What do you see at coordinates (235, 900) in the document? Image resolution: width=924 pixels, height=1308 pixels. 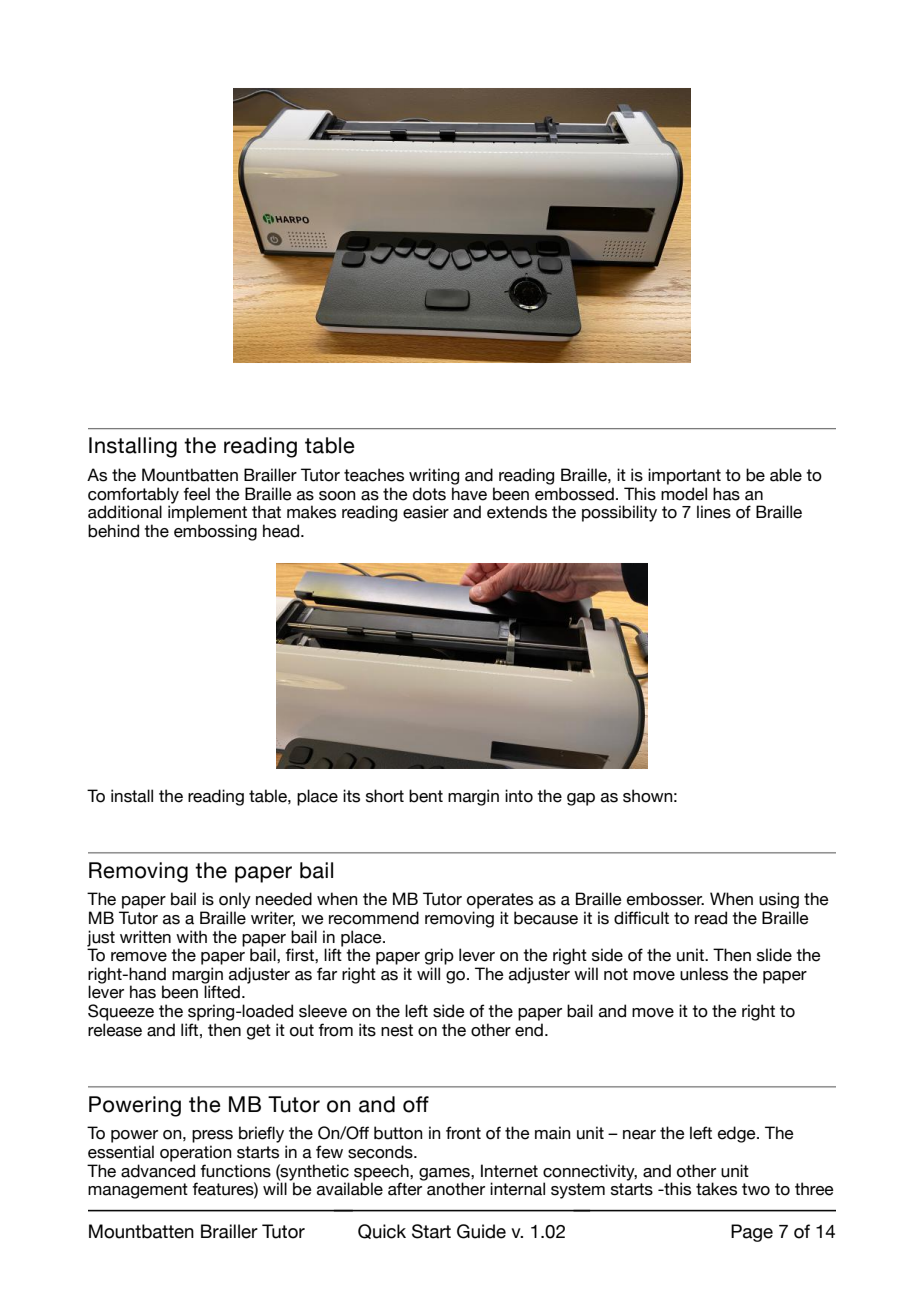 I see `only` at bounding box center [235, 900].
